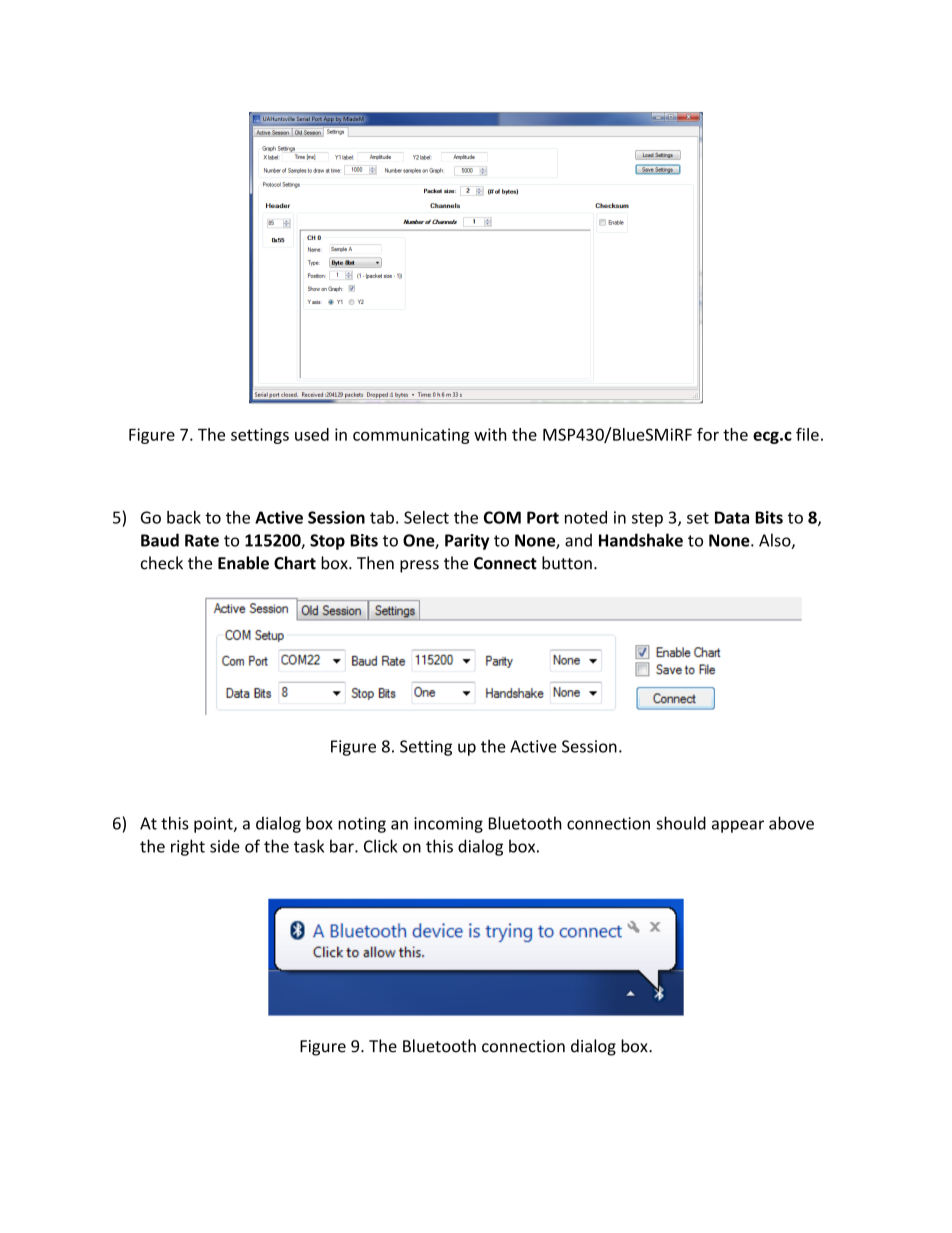  Describe the element at coordinates (214, 825) in the screenshot. I see `point` at that location.
